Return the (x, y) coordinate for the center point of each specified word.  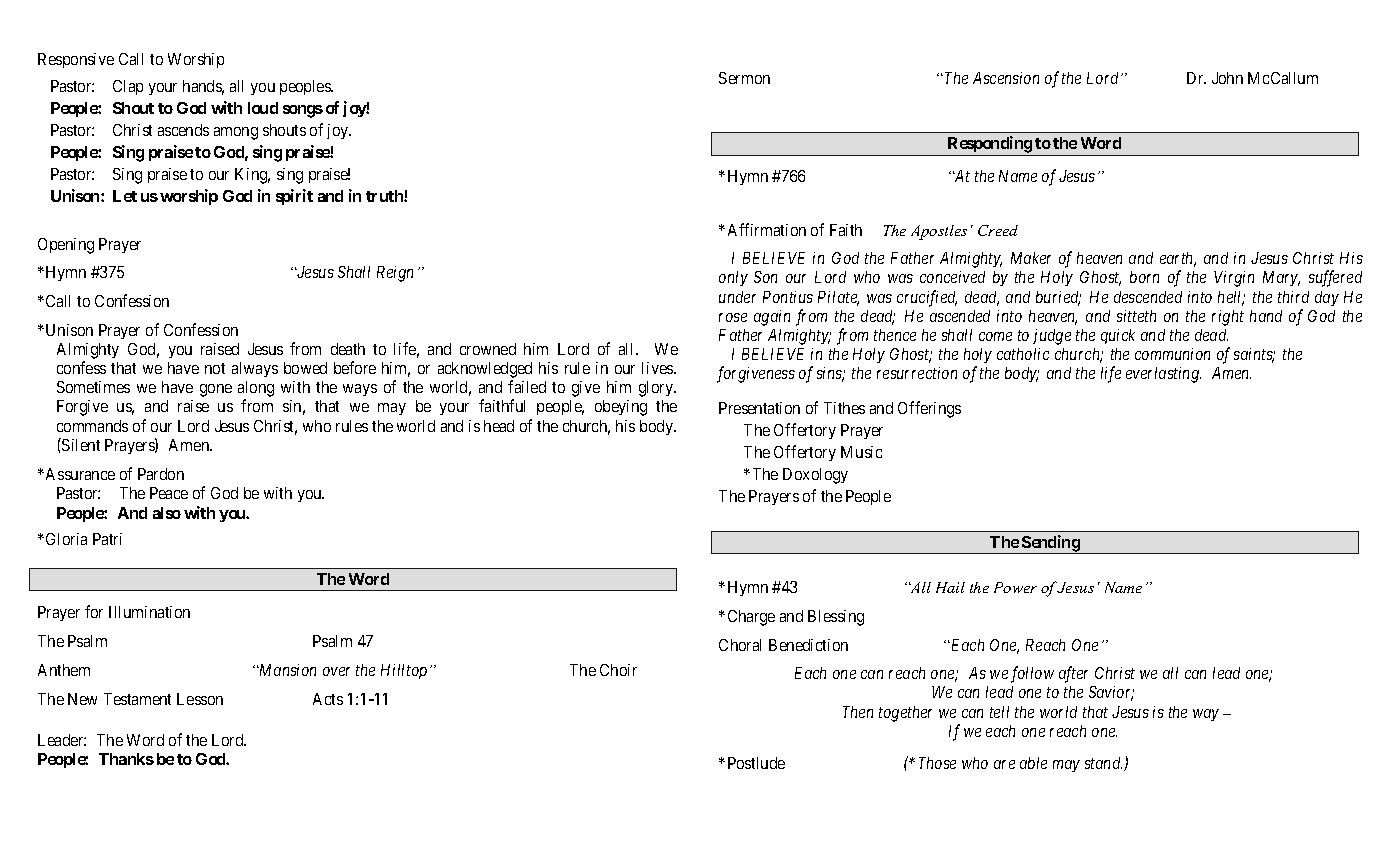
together (905, 714)
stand (1103, 763)
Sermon (744, 78)
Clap (128, 87)
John (1227, 78)
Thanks (126, 759)
